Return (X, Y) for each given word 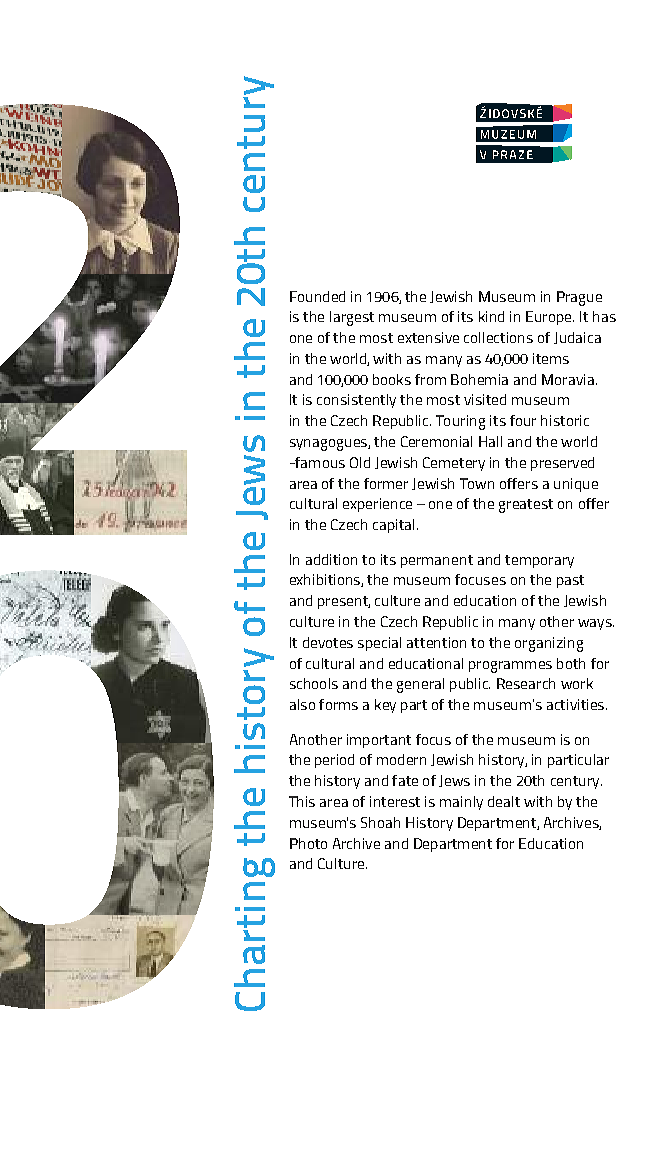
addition (331, 559)
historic (565, 420)
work (577, 683)
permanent (437, 561)
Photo (308, 843)
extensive (428, 337)
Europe (550, 318)
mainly (461, 803)
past (570, 581)
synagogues (329, 445)
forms (338, 704)
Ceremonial (436, 441)
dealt (504, 801)
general (420, 685)
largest (352, 318)
